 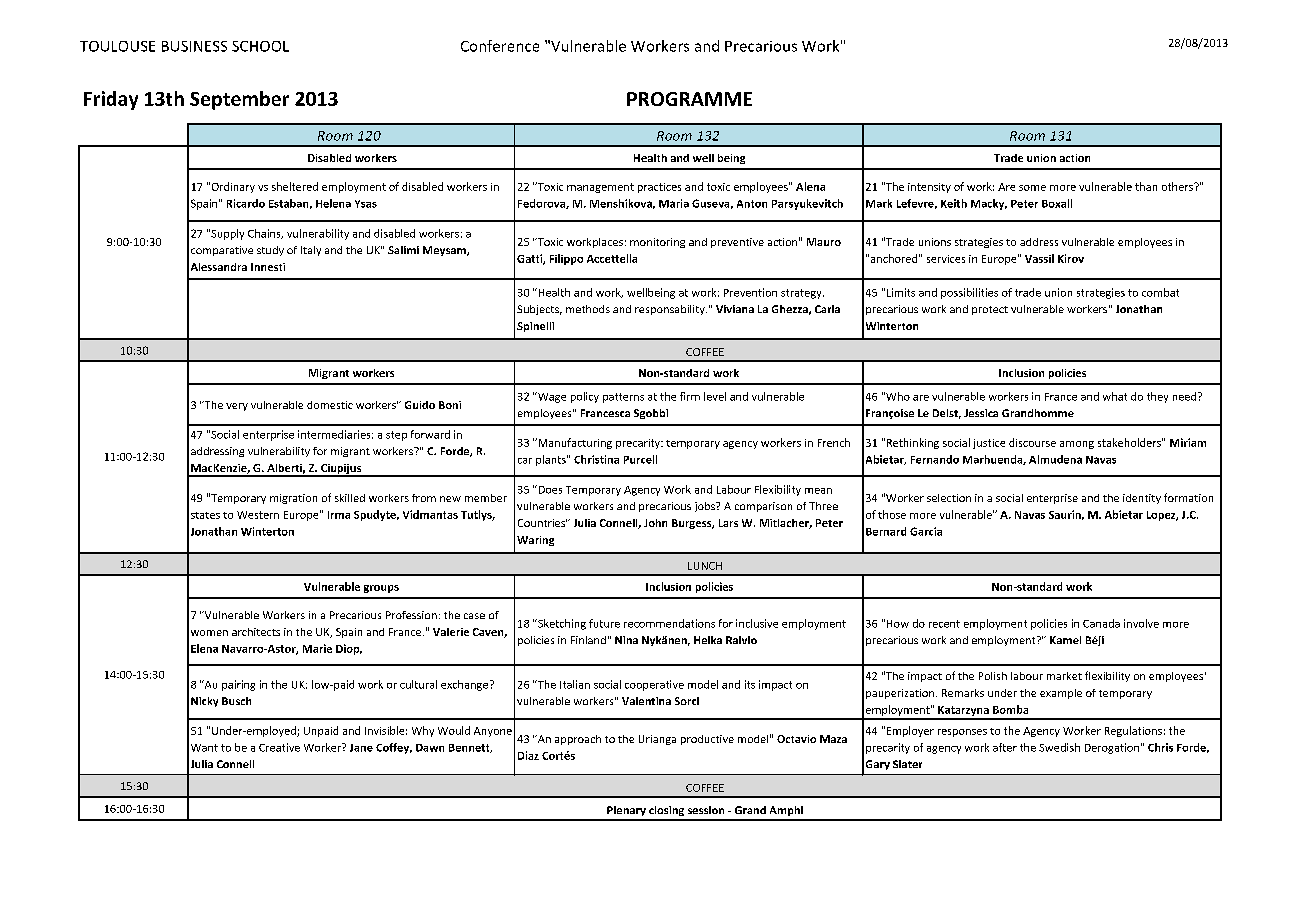 What do you see at coordinates (1059, 747) in the screenshot?
I see `Swedish` at bounding box center [1059, 747].
